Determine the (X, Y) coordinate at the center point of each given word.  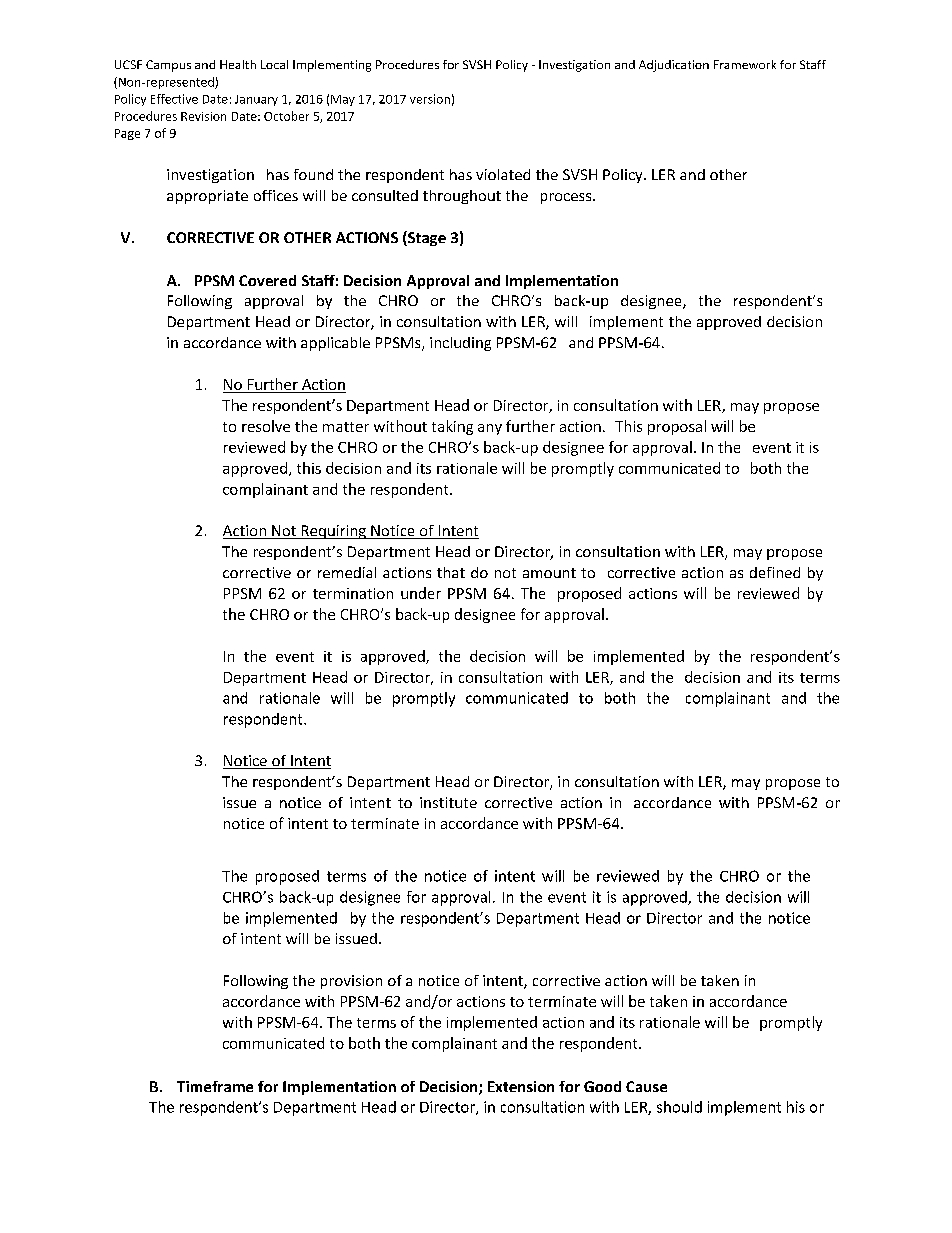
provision (351, 982)
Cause (646, 1086)
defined (775, 572)
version (430, 99)
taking (452, 427)
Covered (267, 280)
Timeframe (215, 1086)
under (421, 593)
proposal (677, 427)
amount (549, 573)
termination (353, 593)
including (460, 344)
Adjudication (674, 66)
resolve (266, 426)
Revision (203, 116)
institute (448, 802)
